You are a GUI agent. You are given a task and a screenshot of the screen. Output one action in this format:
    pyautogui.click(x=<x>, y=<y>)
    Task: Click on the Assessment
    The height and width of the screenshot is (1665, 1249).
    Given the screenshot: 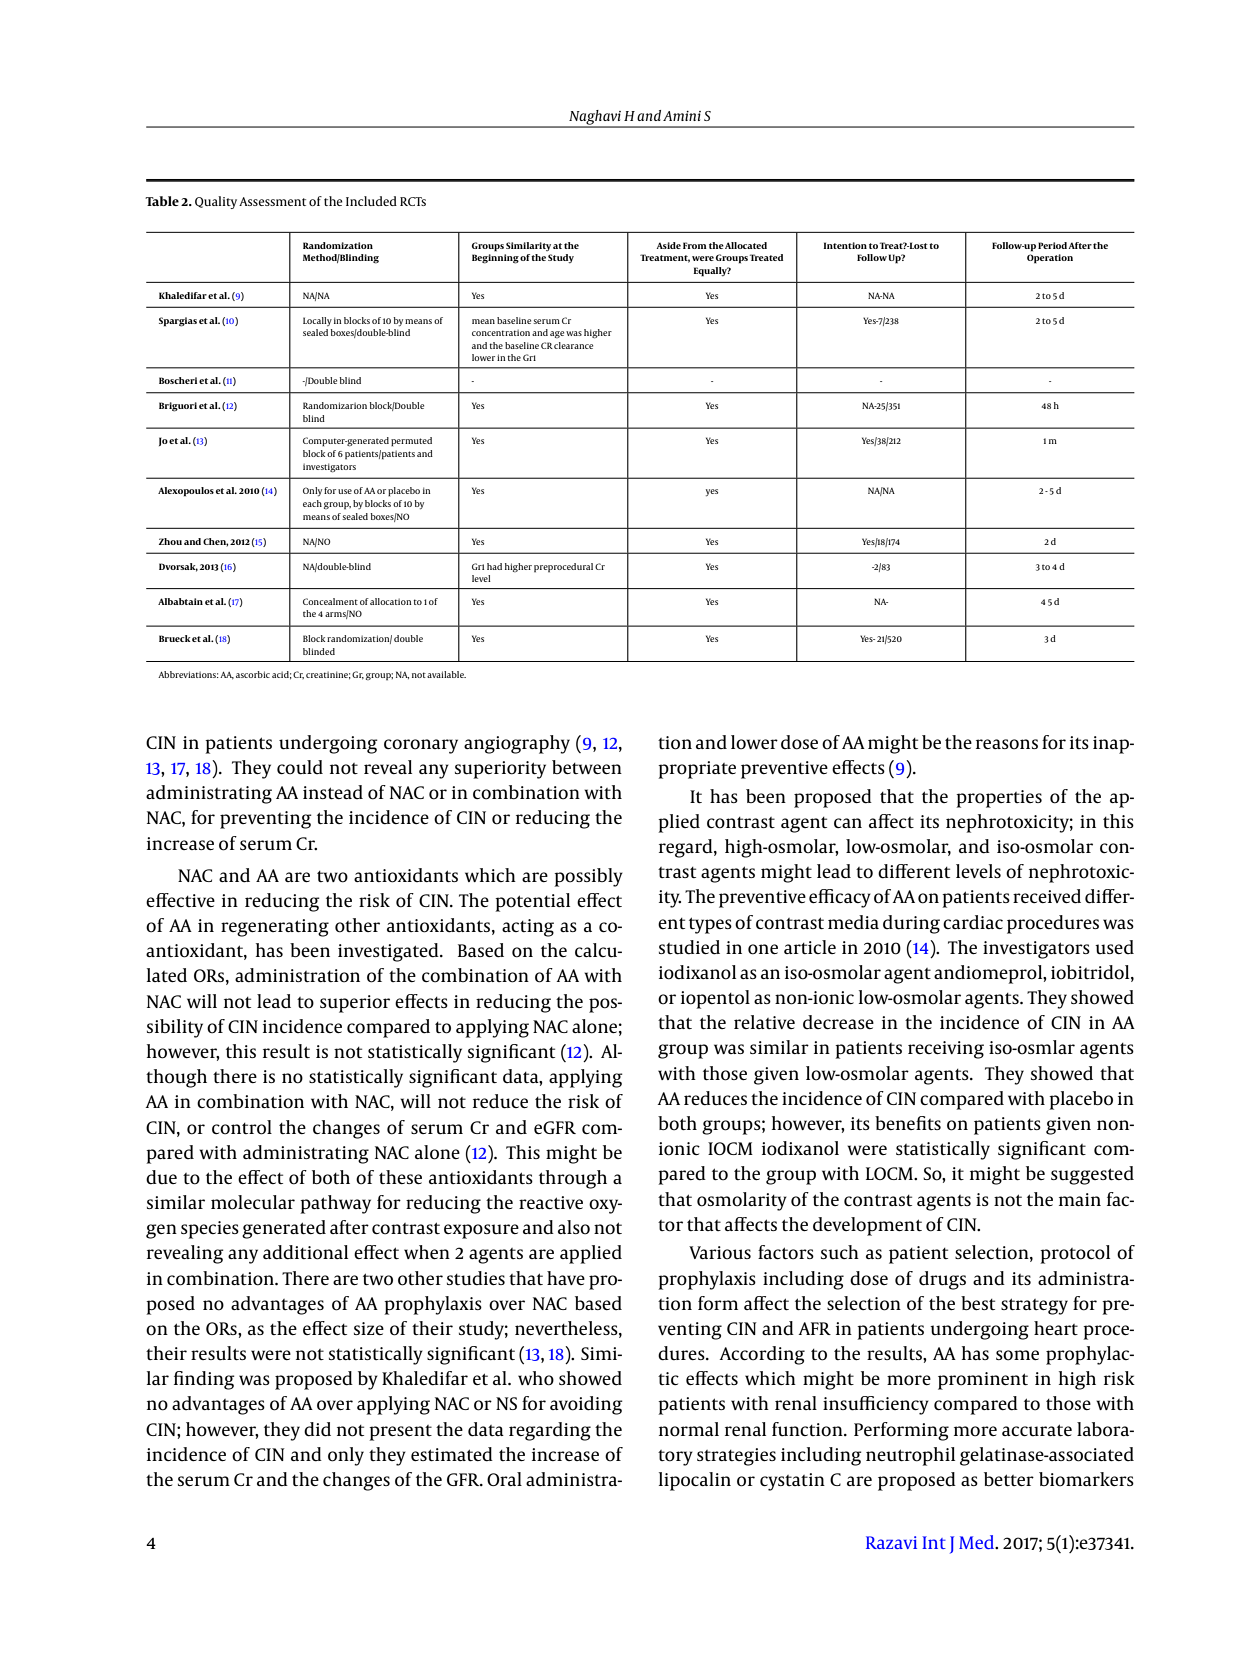 What is the action you would take?
    pyautogui.click(x=272, y=201)
